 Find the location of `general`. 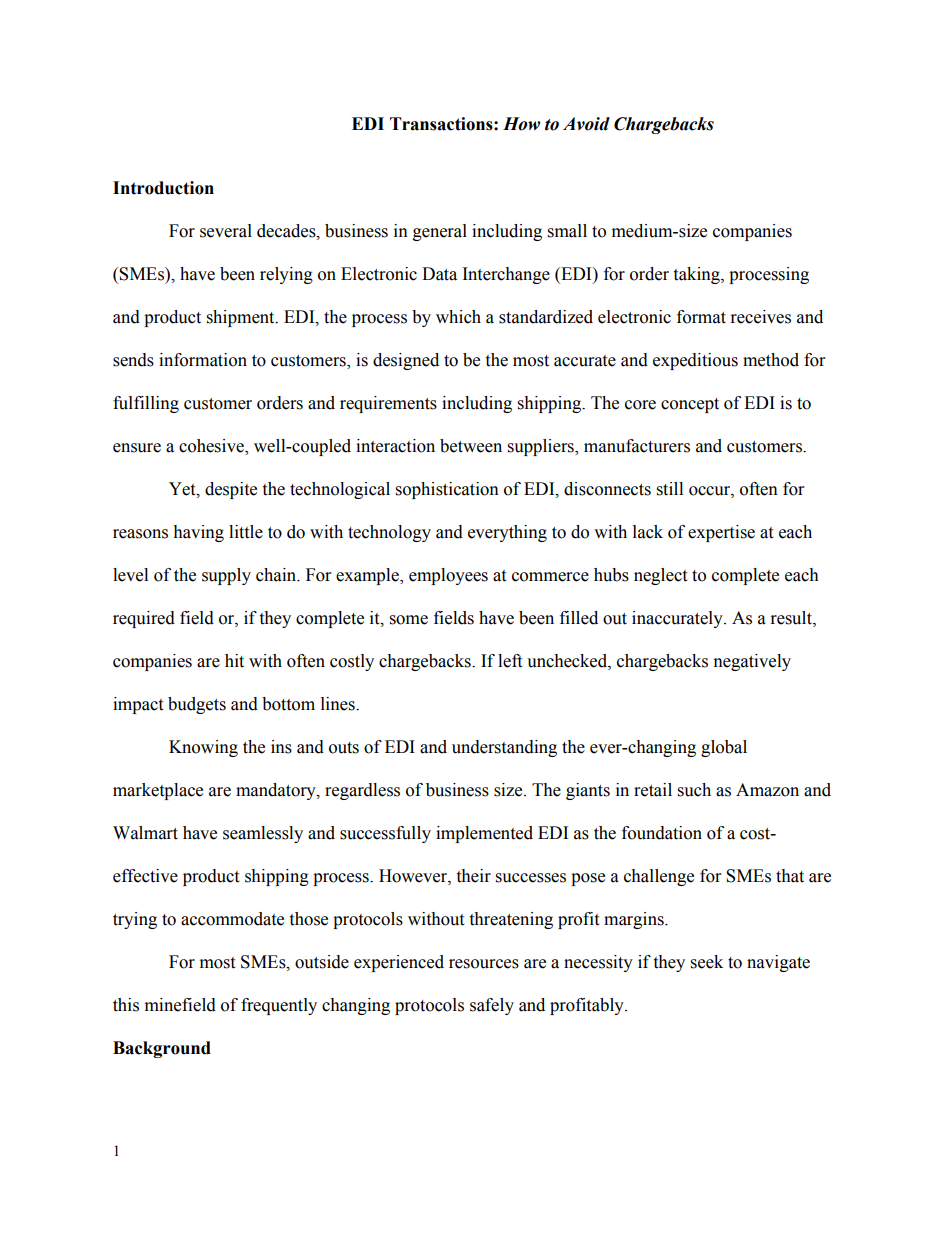

general is located at coordinates (440, 232).
